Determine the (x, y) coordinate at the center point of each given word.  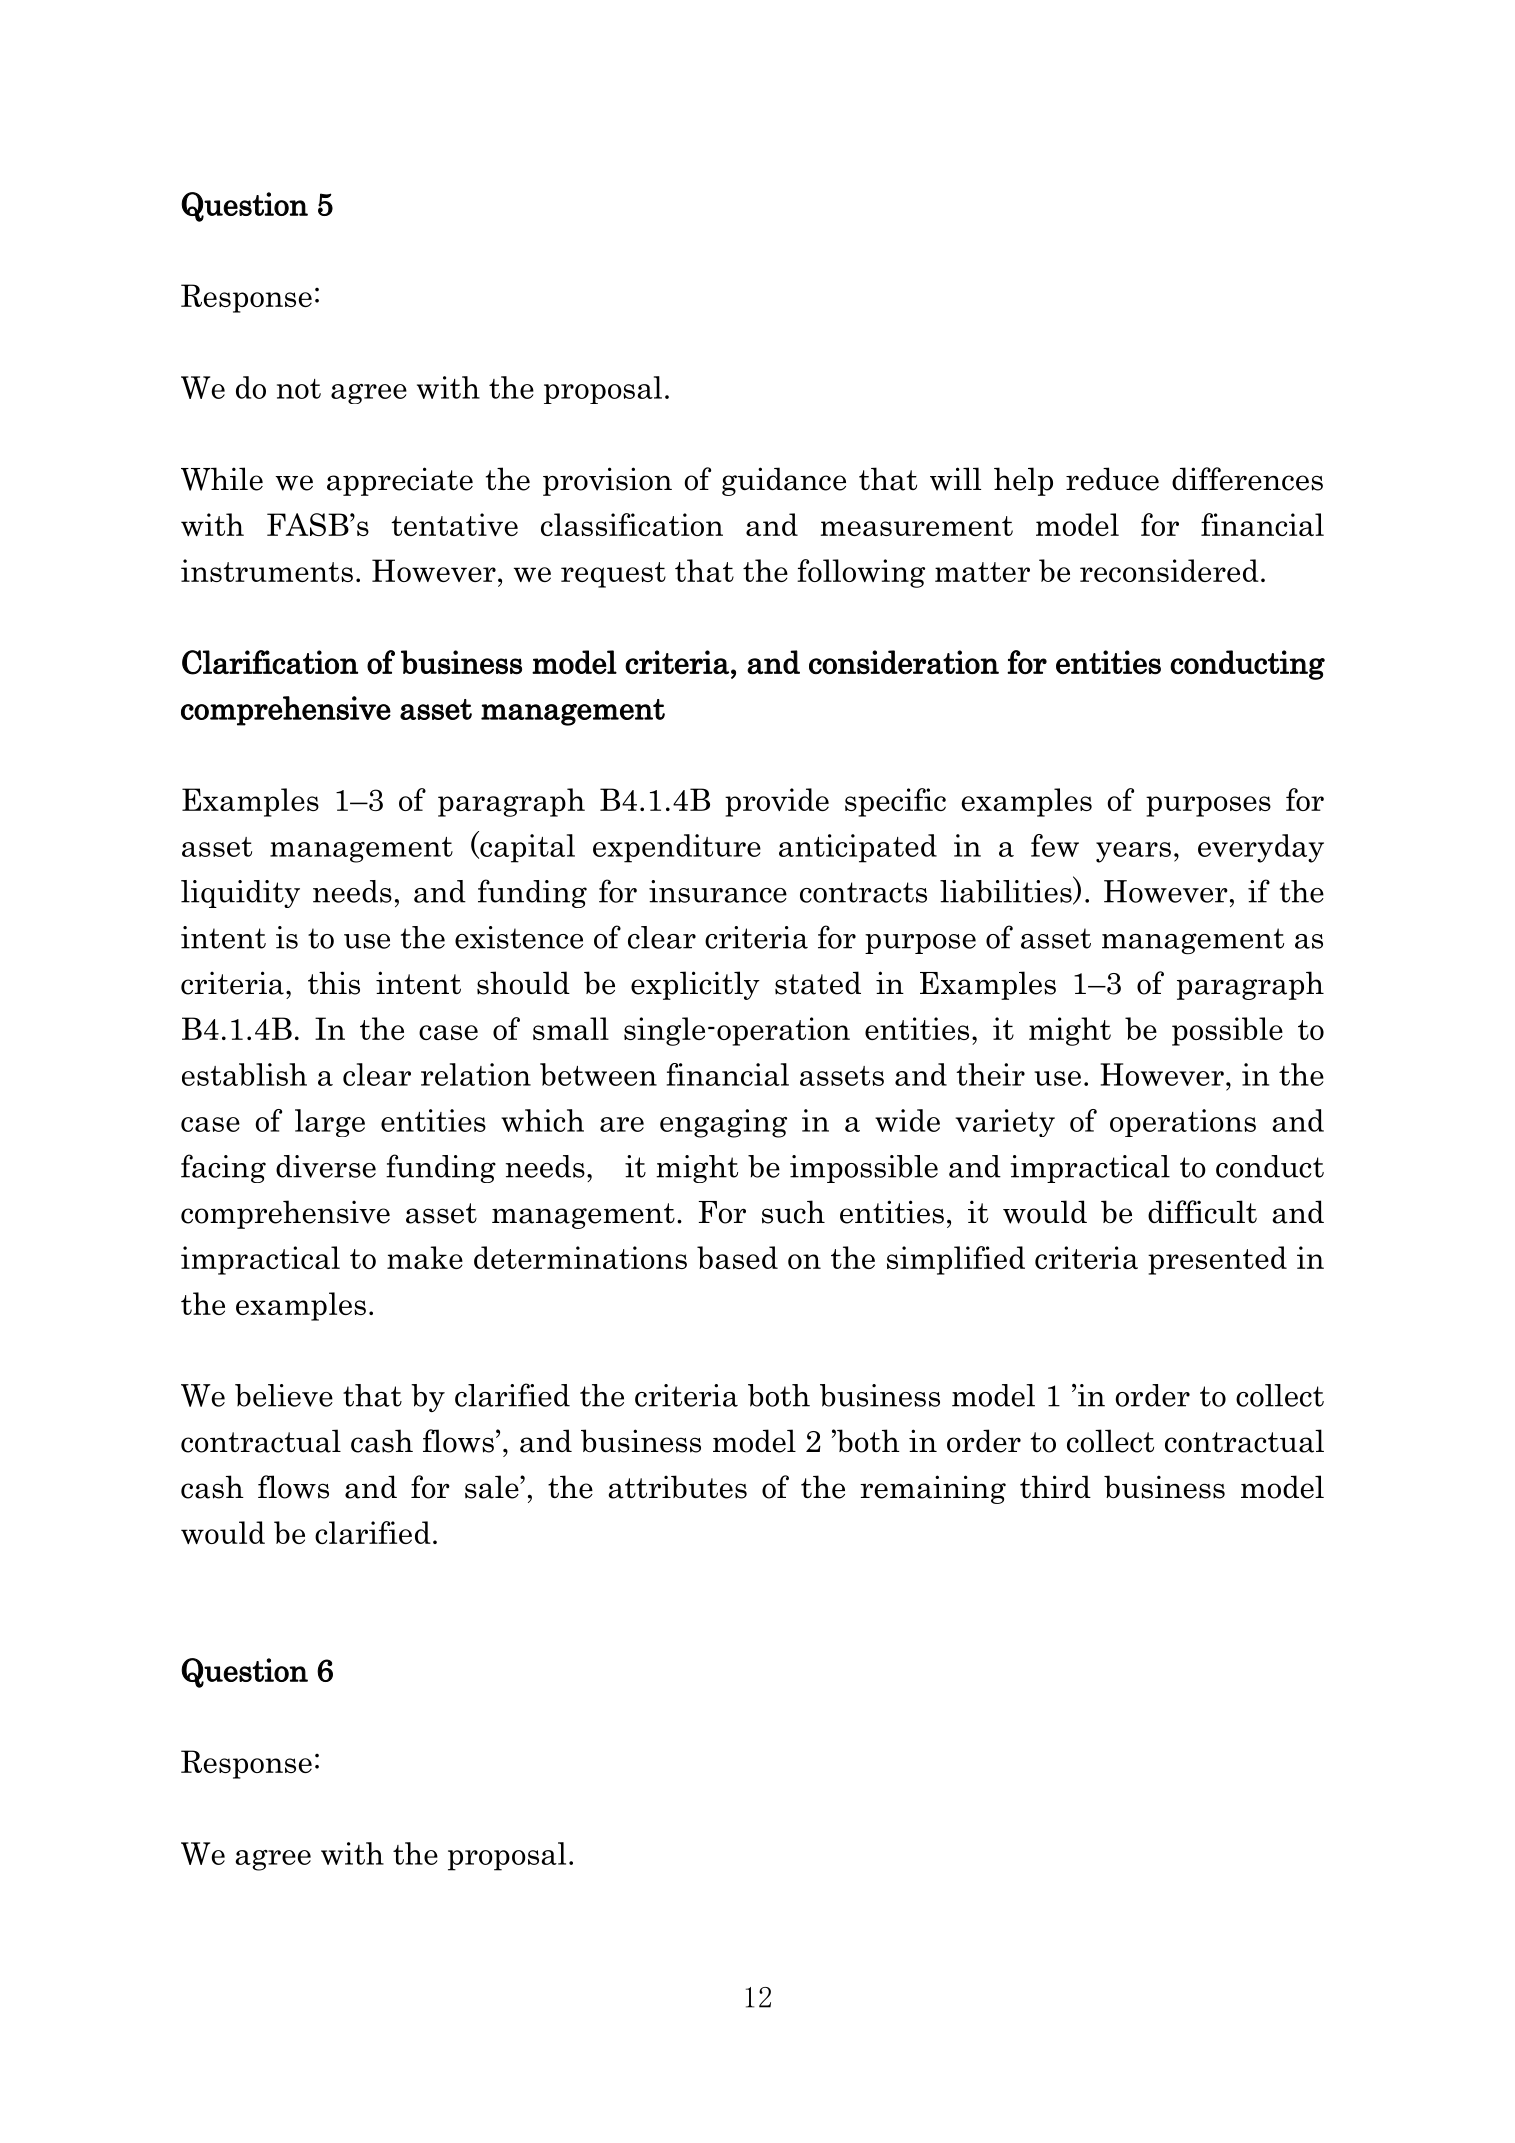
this (334, 983)
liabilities (1007, 892)
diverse (326, 1166)
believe (284, 1395)
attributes (677, 1487)
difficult (1202, 1212)
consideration (904, 662)
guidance (784, 481)
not (299, 389)
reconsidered (1169, 570)
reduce (1112, 479)
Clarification (270, 662)
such (793, 1212)
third (1055, 1486)
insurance (718, 891)
